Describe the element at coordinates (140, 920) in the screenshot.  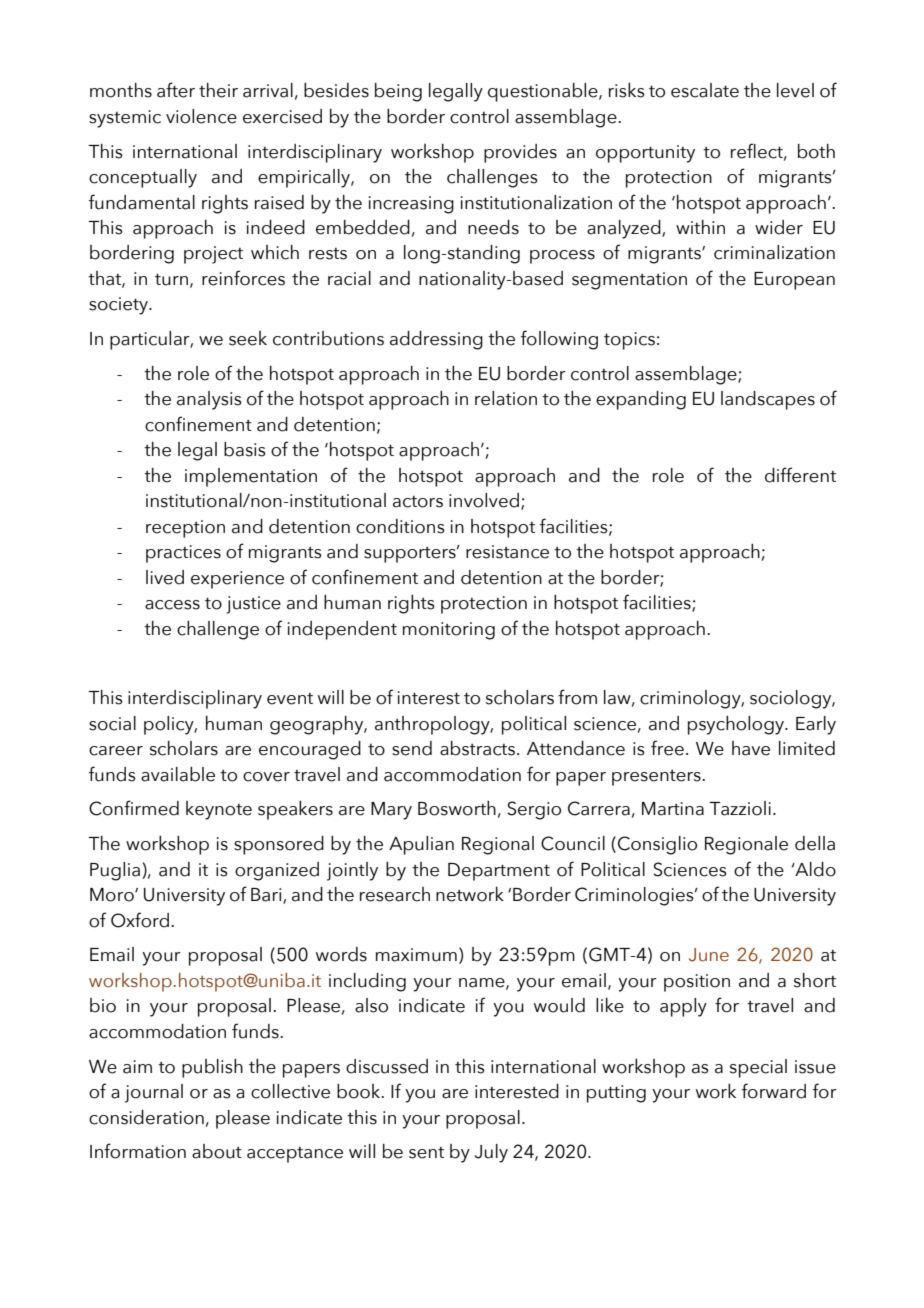
I see `Oxford` at that location.
